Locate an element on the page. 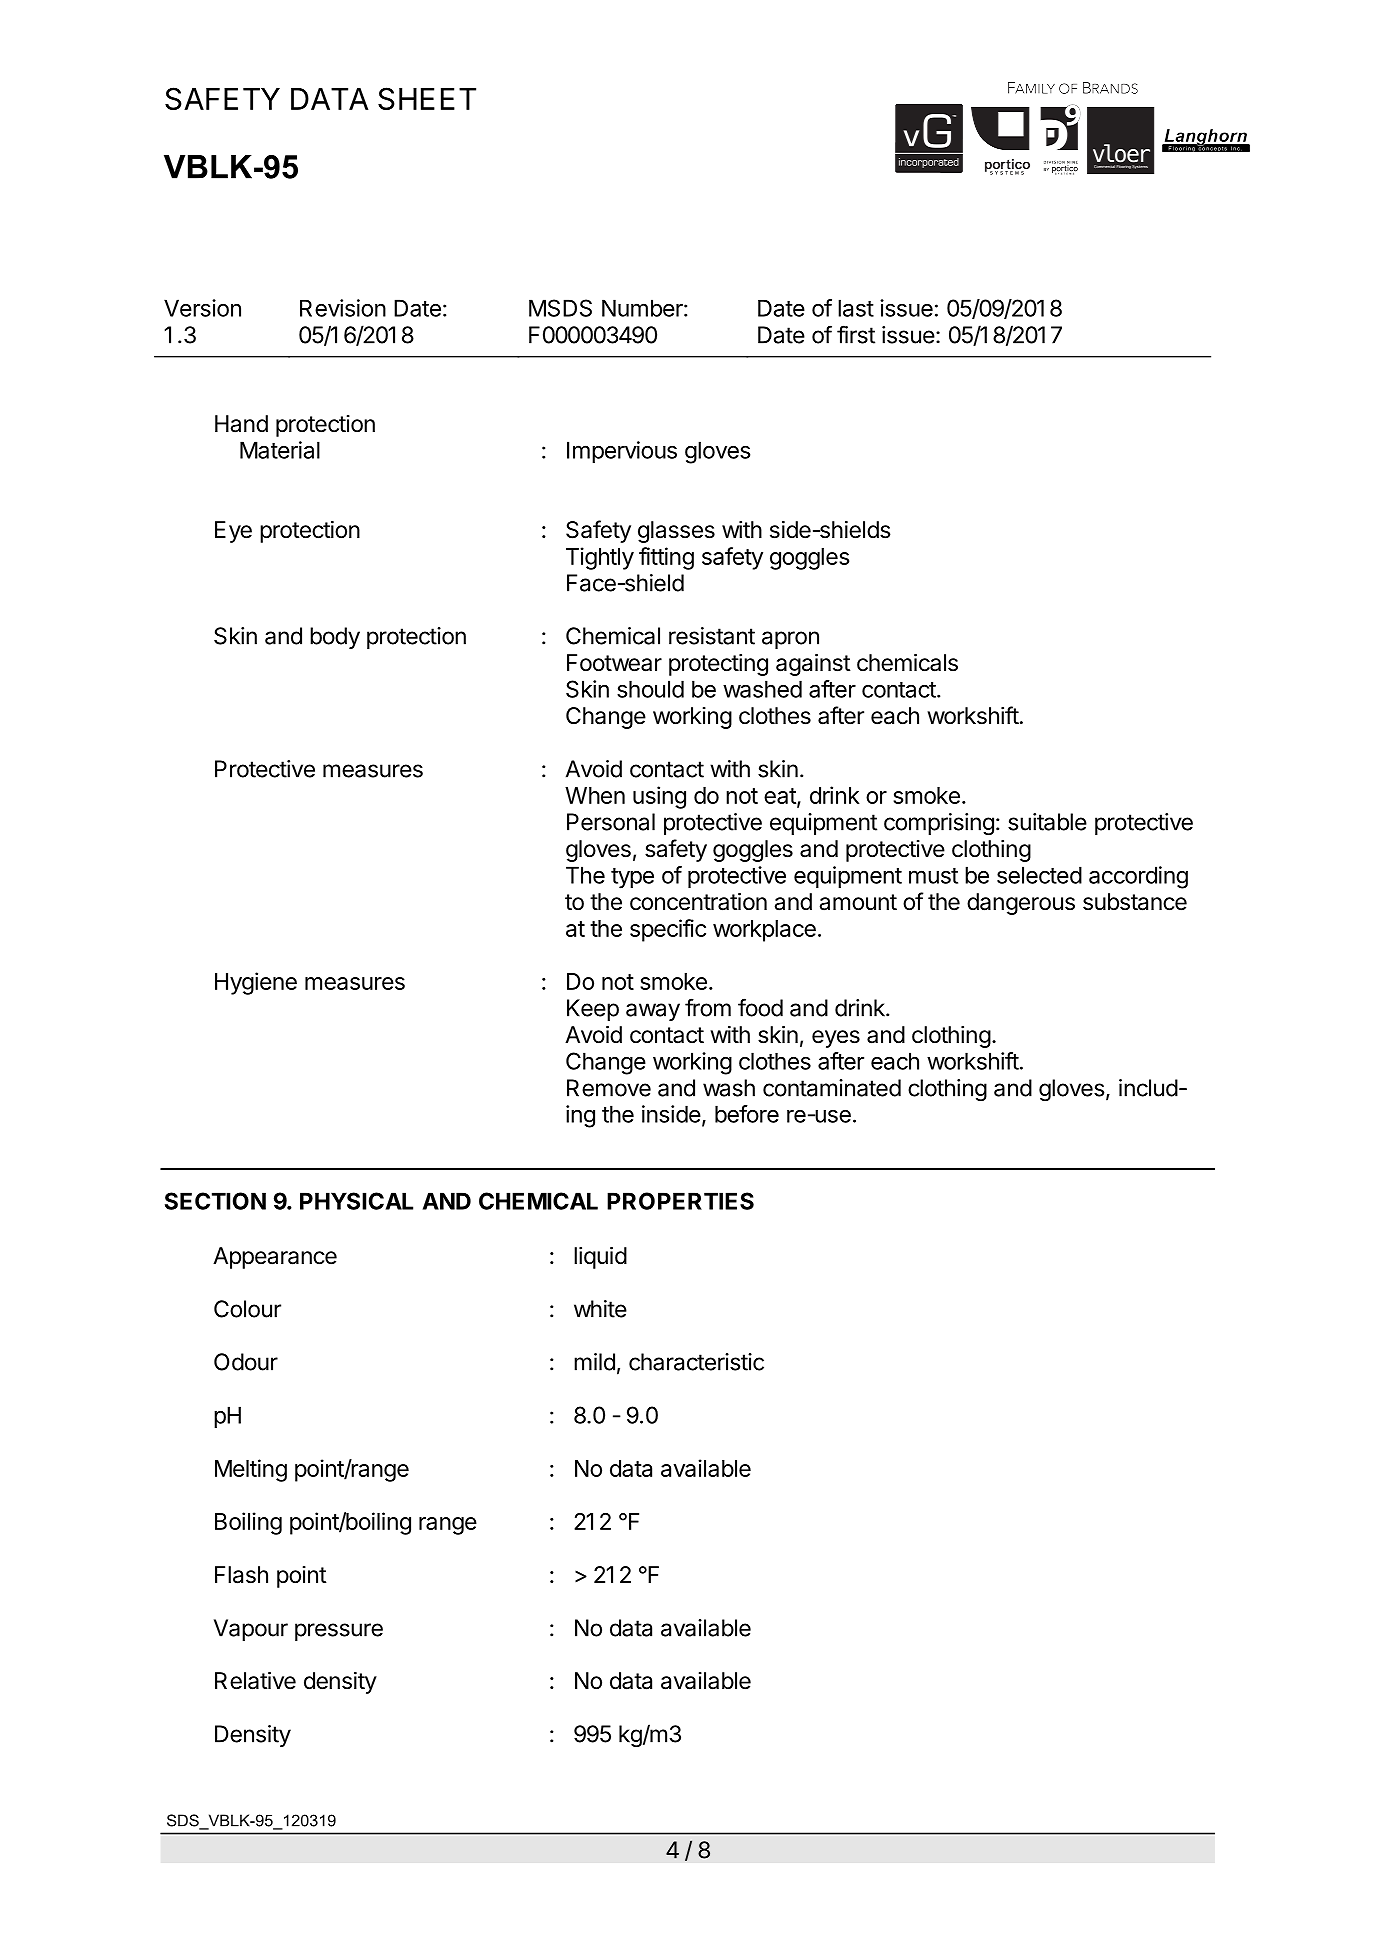  contaminated is located at coordinates (832, 1088).
